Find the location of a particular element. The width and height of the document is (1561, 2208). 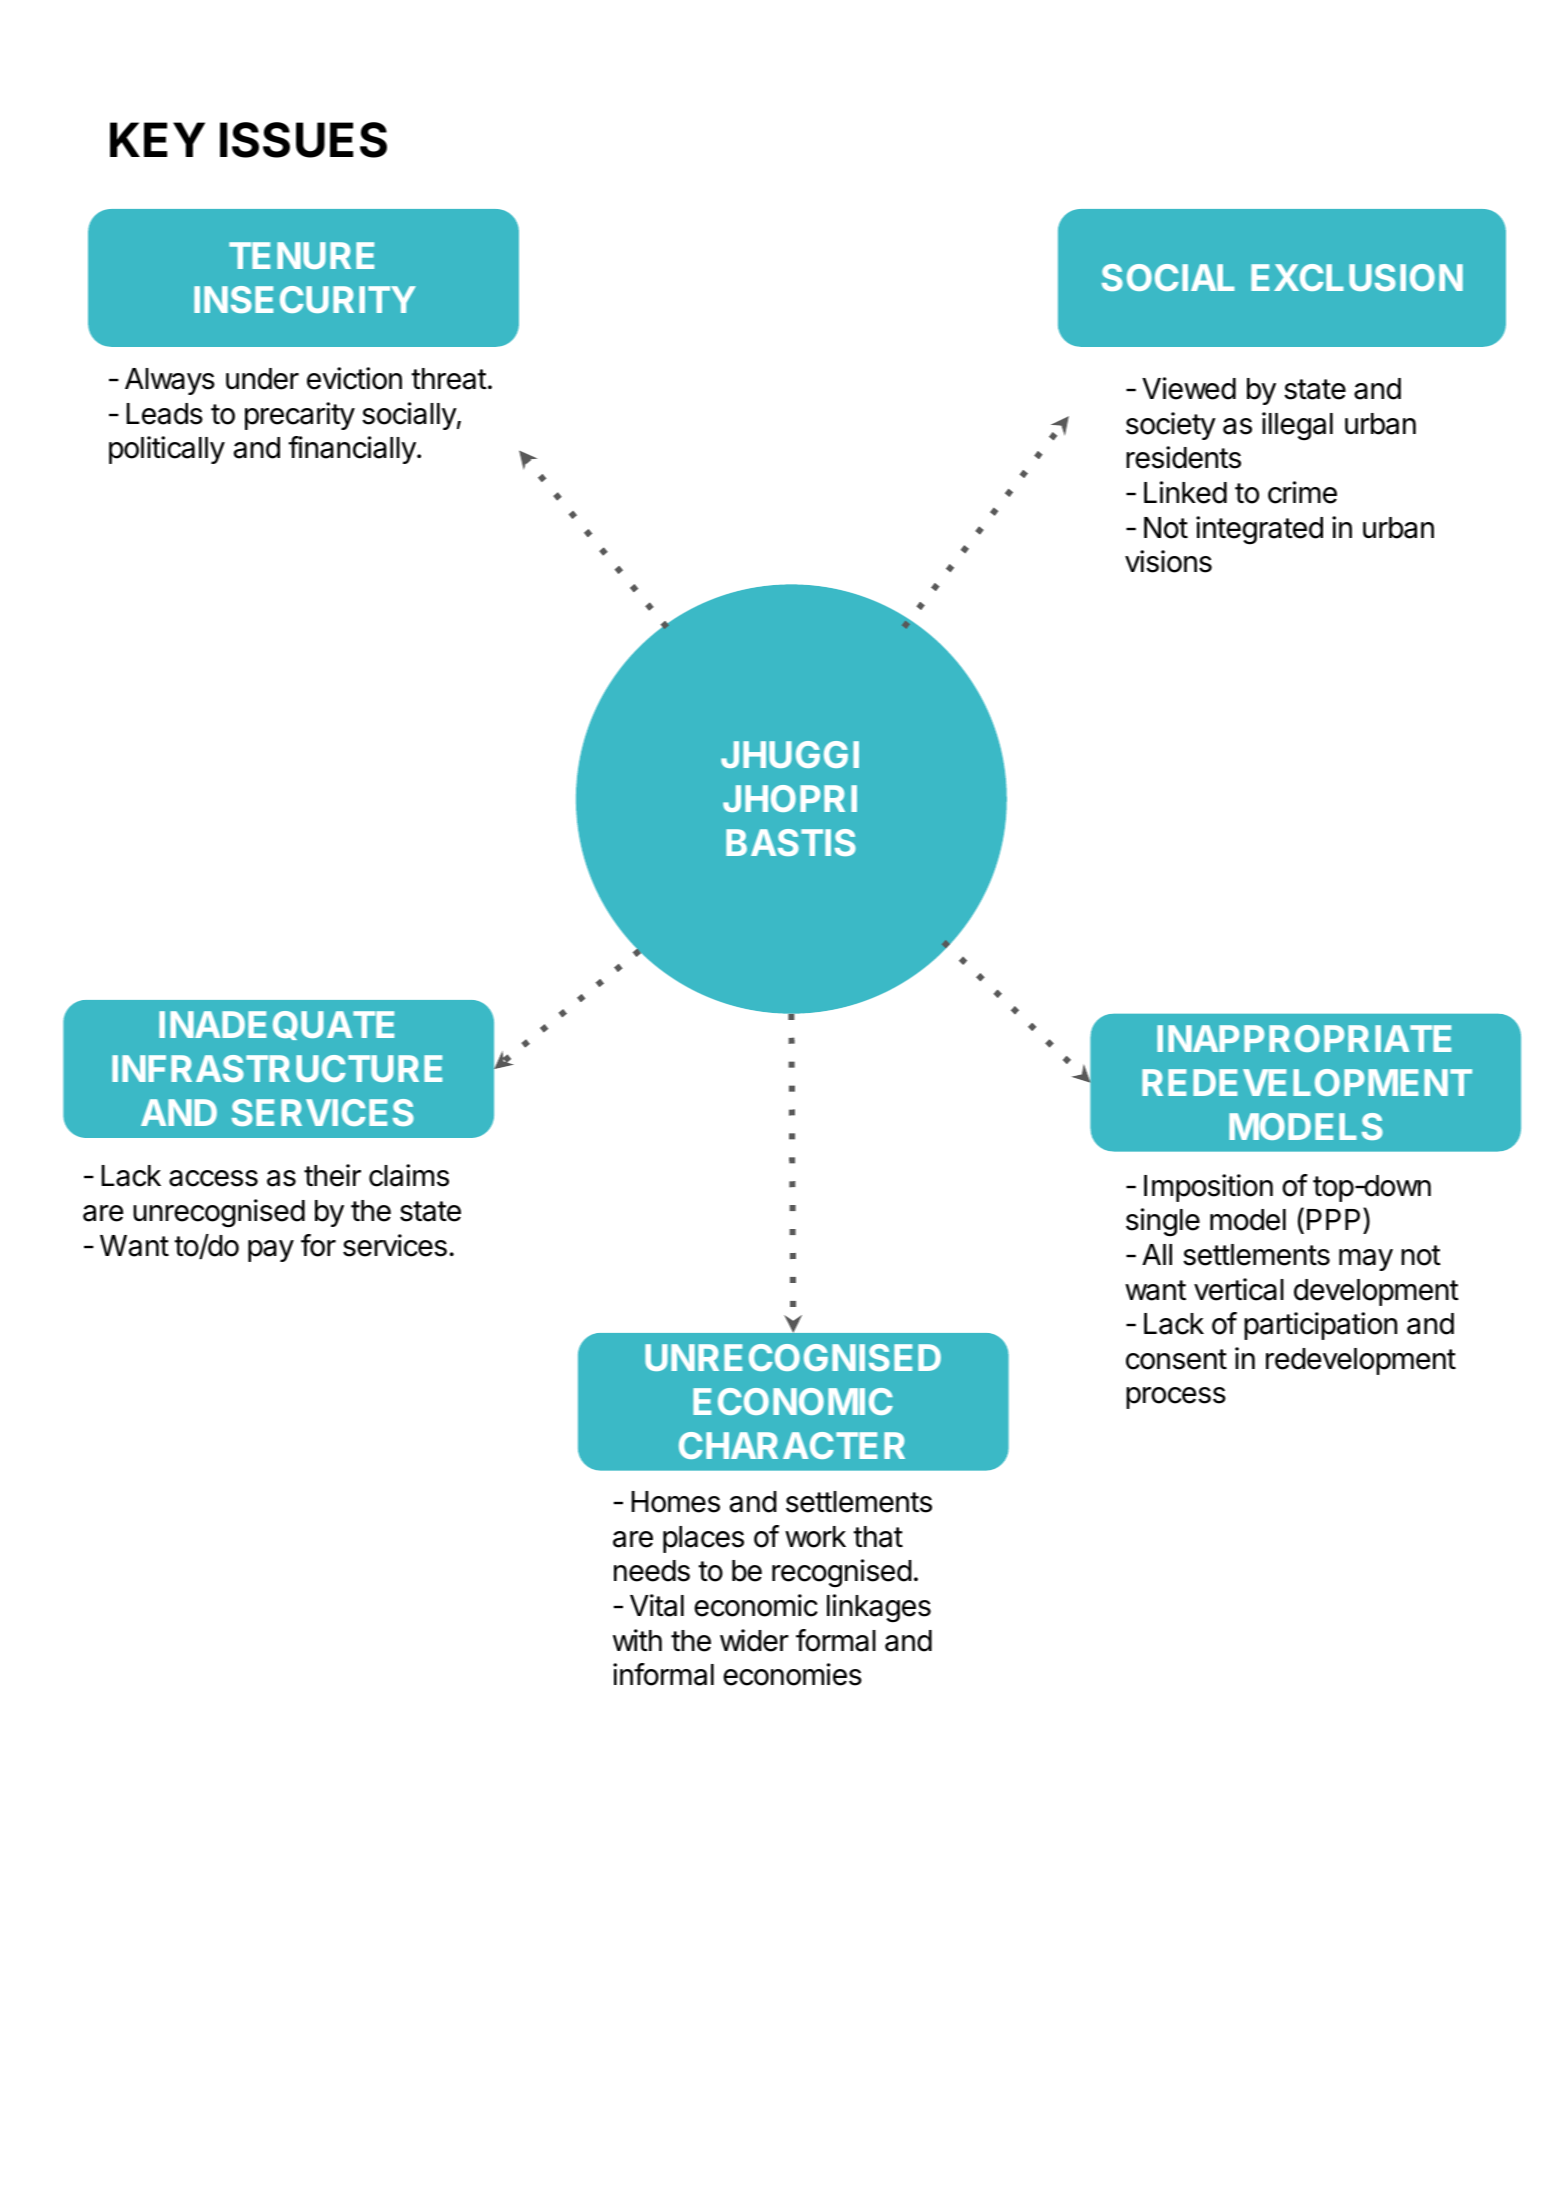

EXCLUSION is located at coordinates (1357, 277).
